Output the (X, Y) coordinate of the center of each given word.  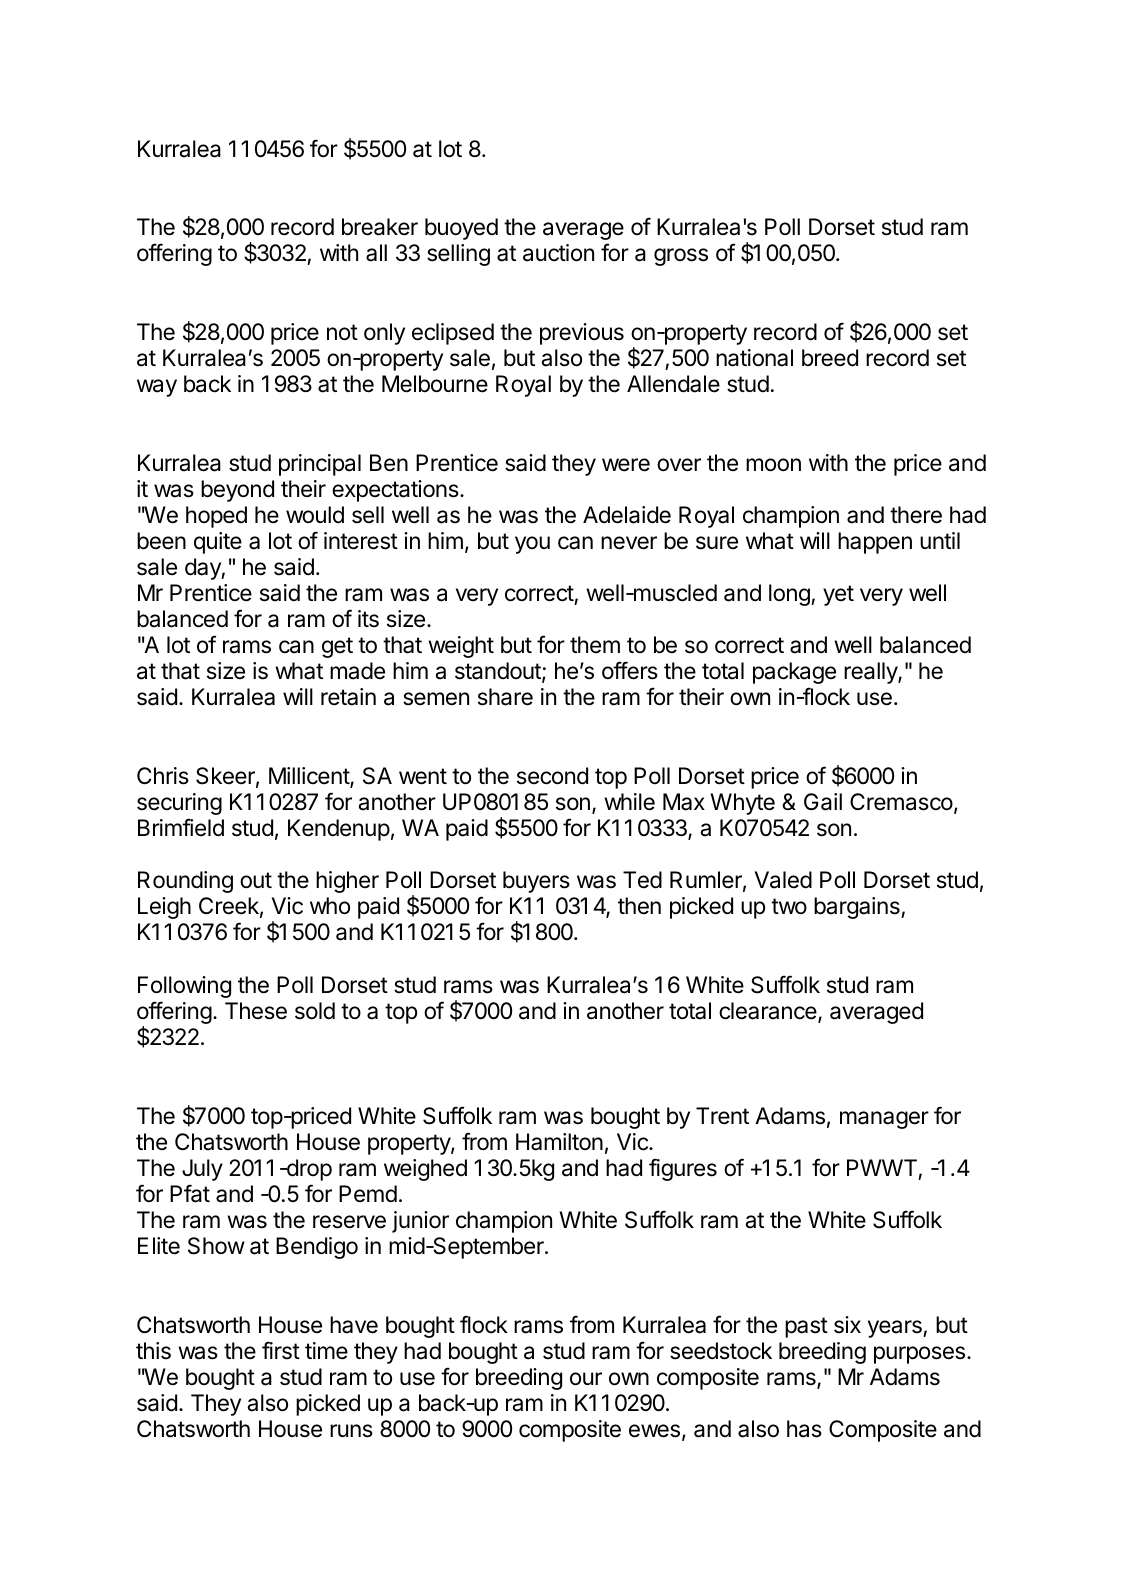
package (794, 673)
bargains (858, 908)
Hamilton (559, 1142)
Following (184, 987)
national (754, 358)
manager (884, 1120)
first (281, 1350)
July (202, 1170)
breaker (380, 227)
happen (875, 543)
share (505, 697)
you (532, 545)
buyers (536, 882)
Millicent (310, 777)
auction (558, 253)
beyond (237, 491)
